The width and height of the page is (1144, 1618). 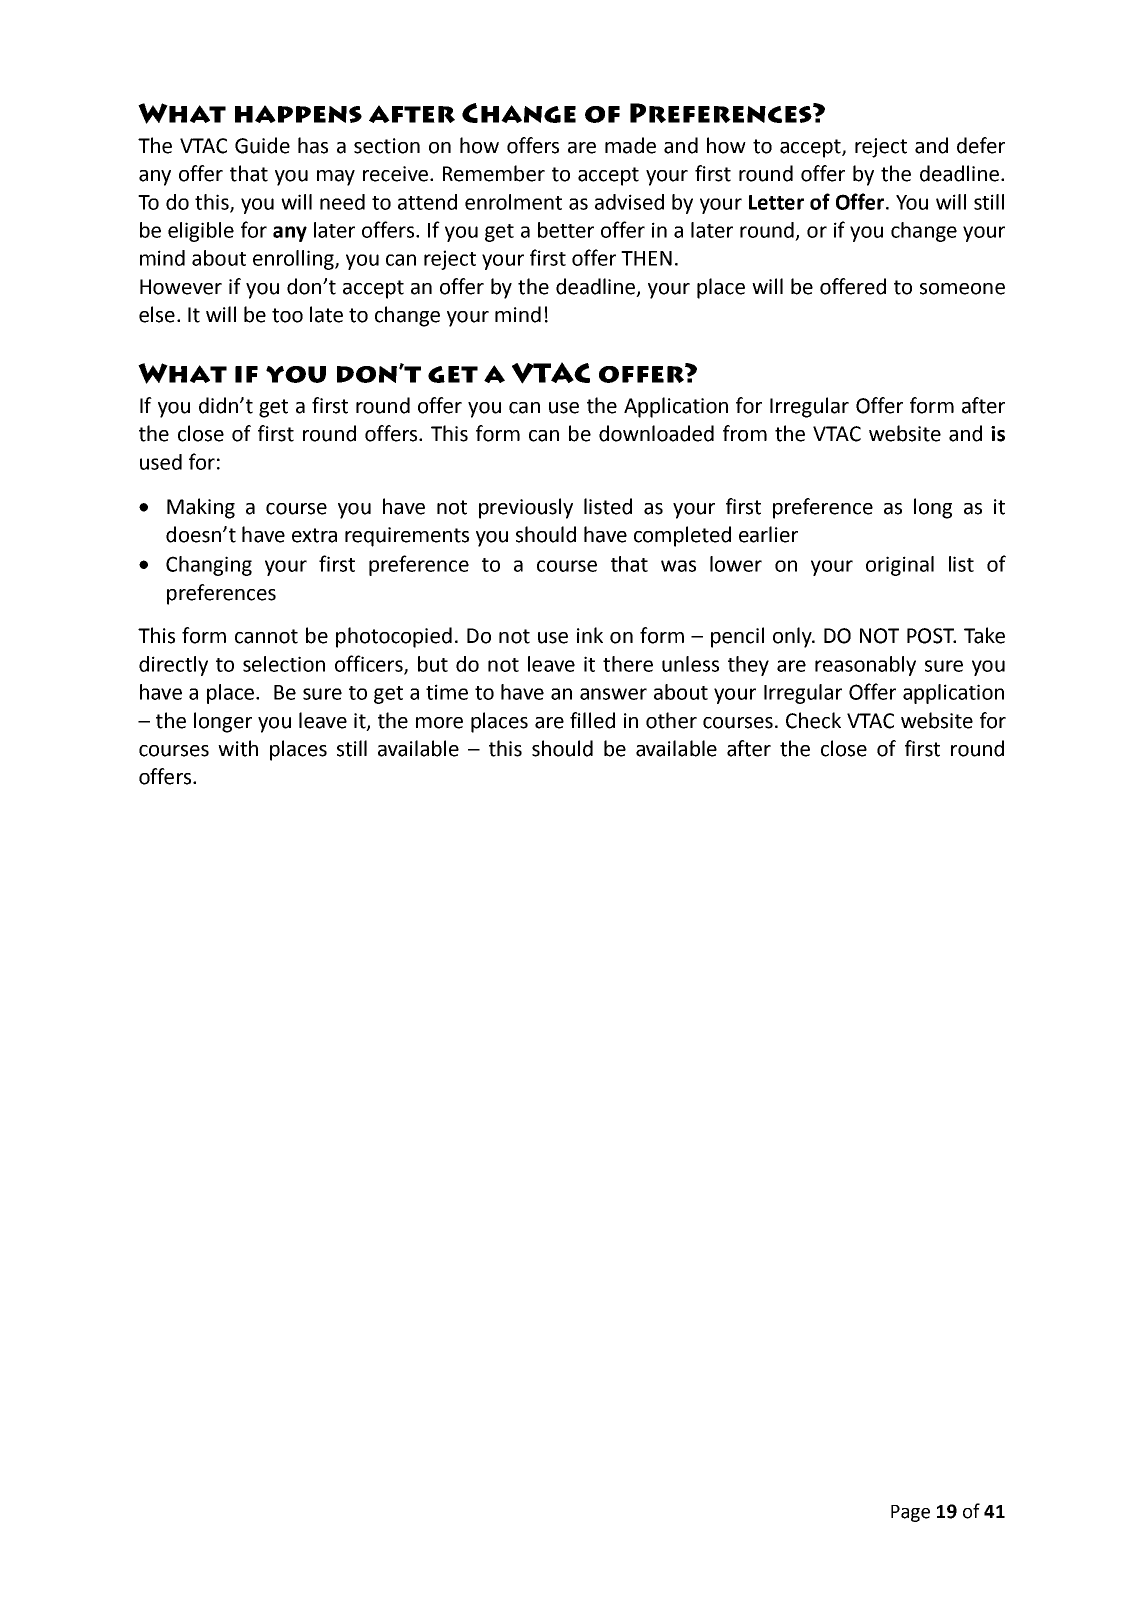 What do you see at coordinates (630, 145) in the page?
I see `made` at bounding box center [630, 145].
